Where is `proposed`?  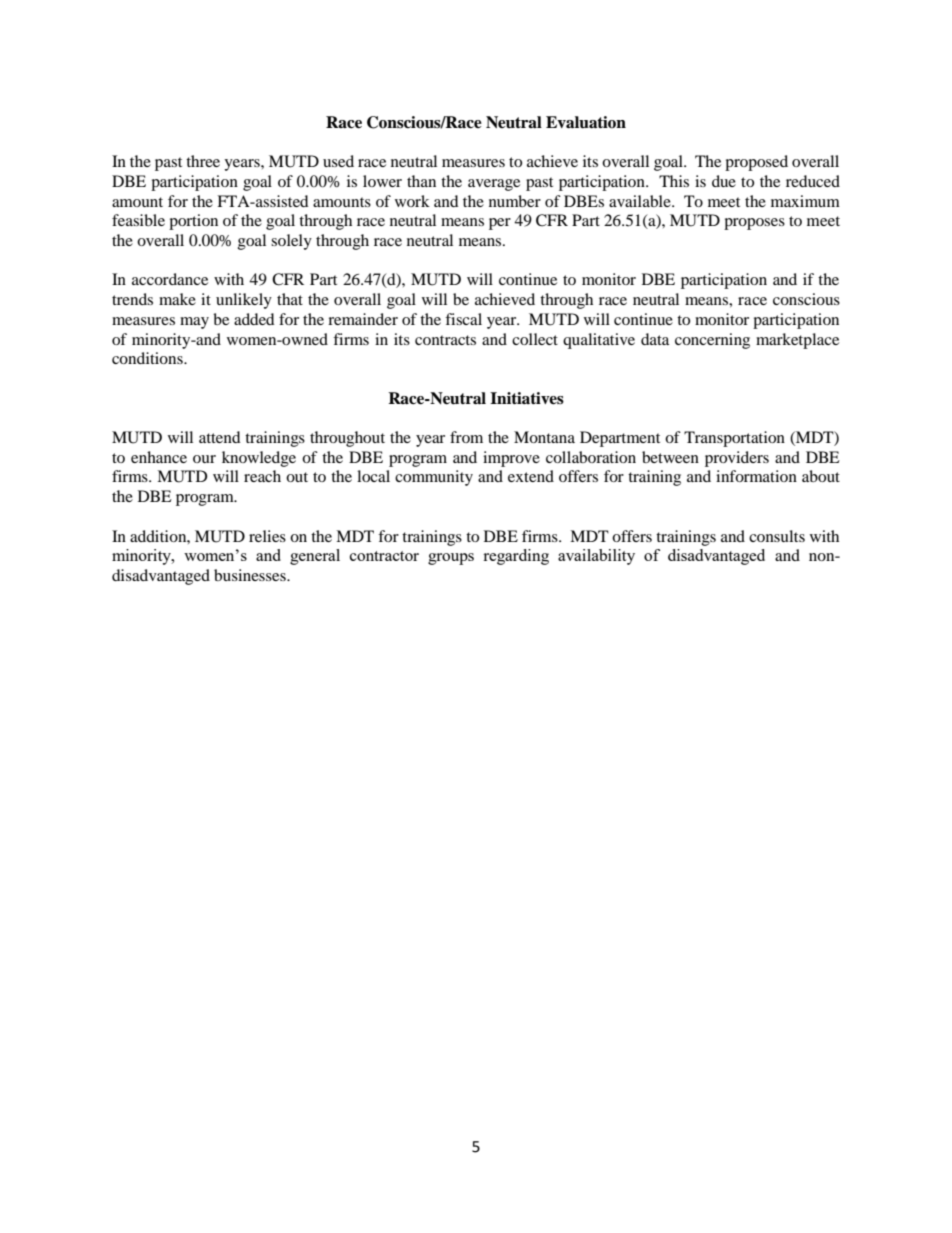 proposed is located at coordinates (756, 163).
